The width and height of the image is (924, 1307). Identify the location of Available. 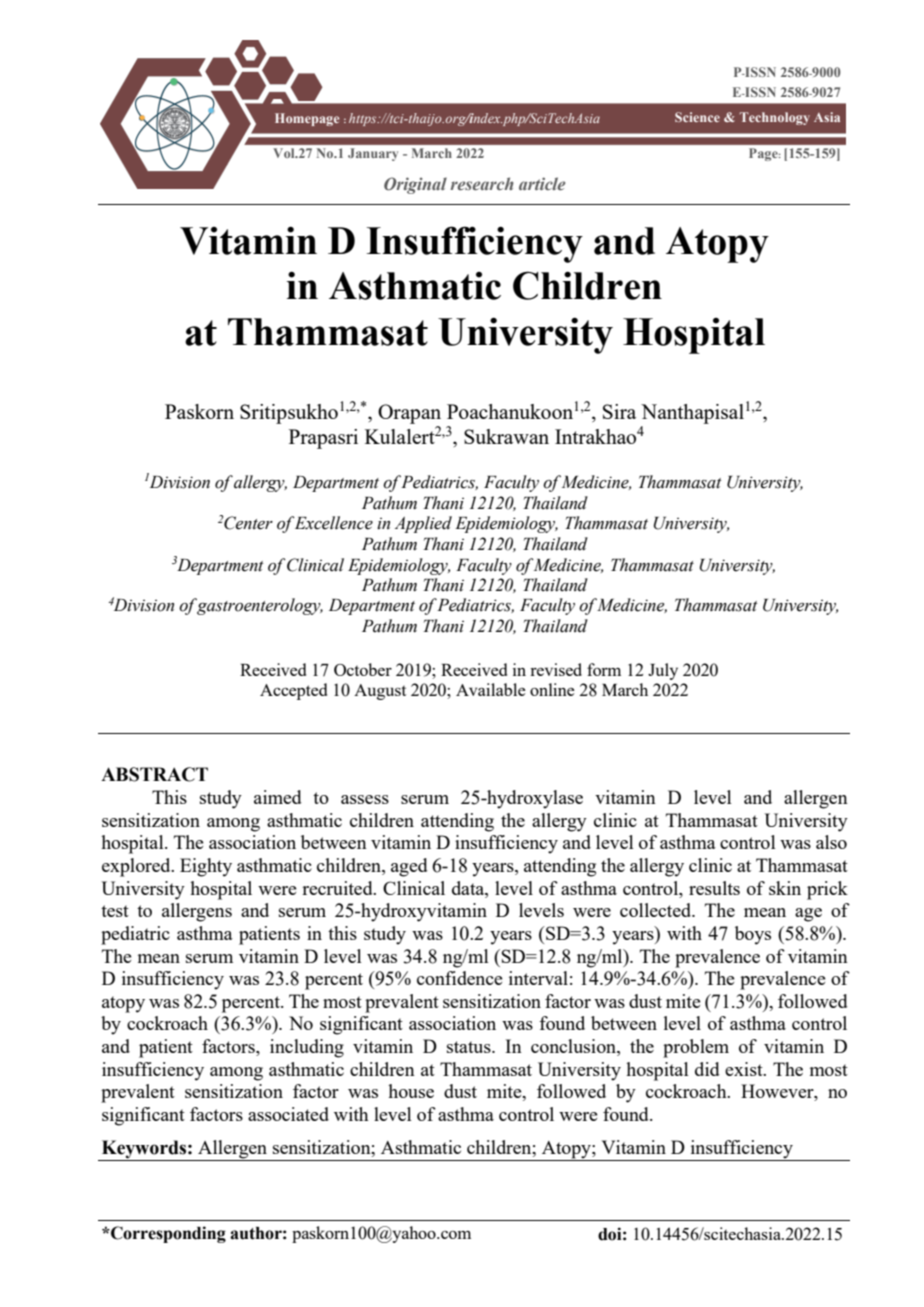
(491, 689).
